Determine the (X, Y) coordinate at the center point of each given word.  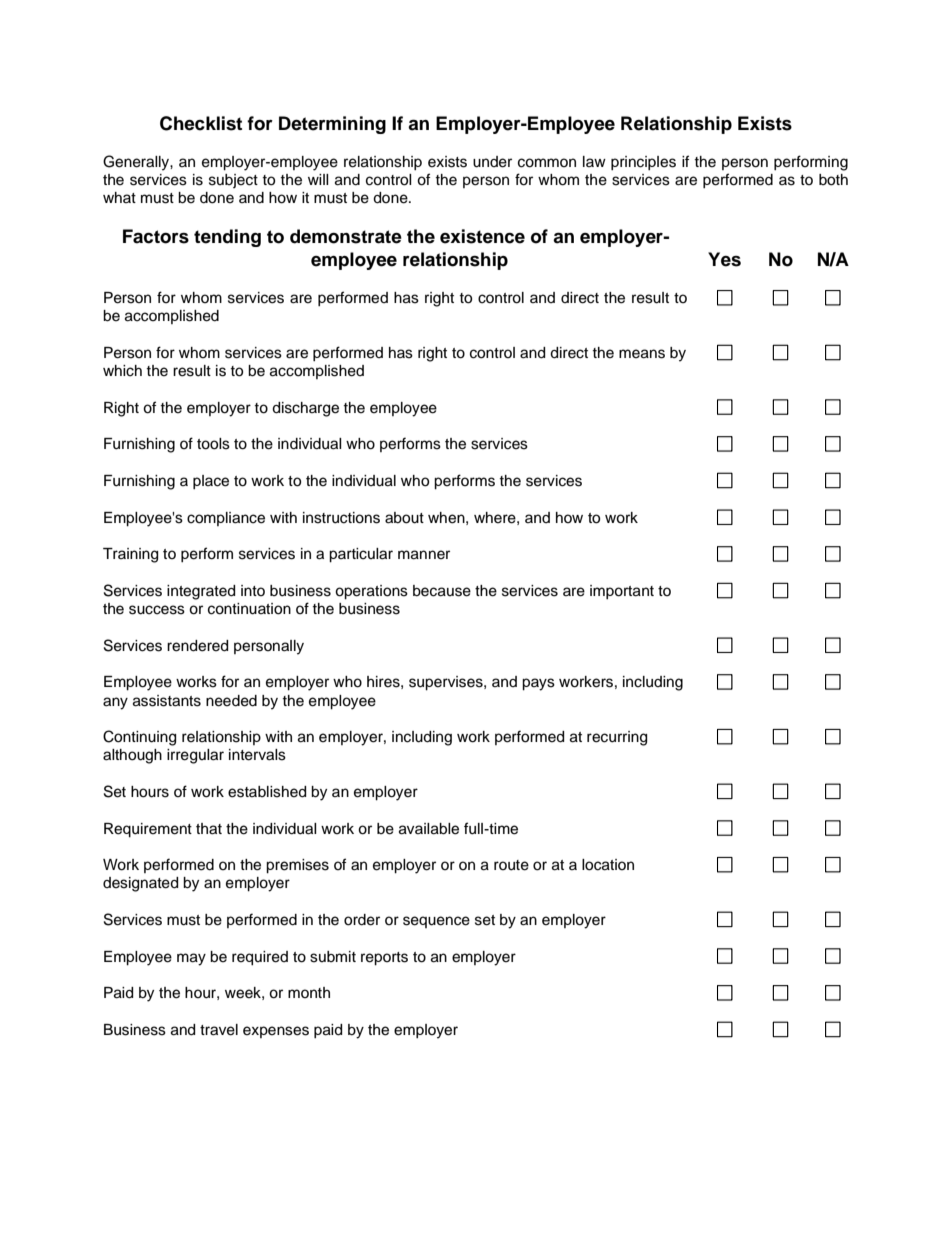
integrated (201, 592)
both (833, 180)
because (442, 591)
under (492, 162)
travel (219, 1030)
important (622, 592)
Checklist (201, 123)
